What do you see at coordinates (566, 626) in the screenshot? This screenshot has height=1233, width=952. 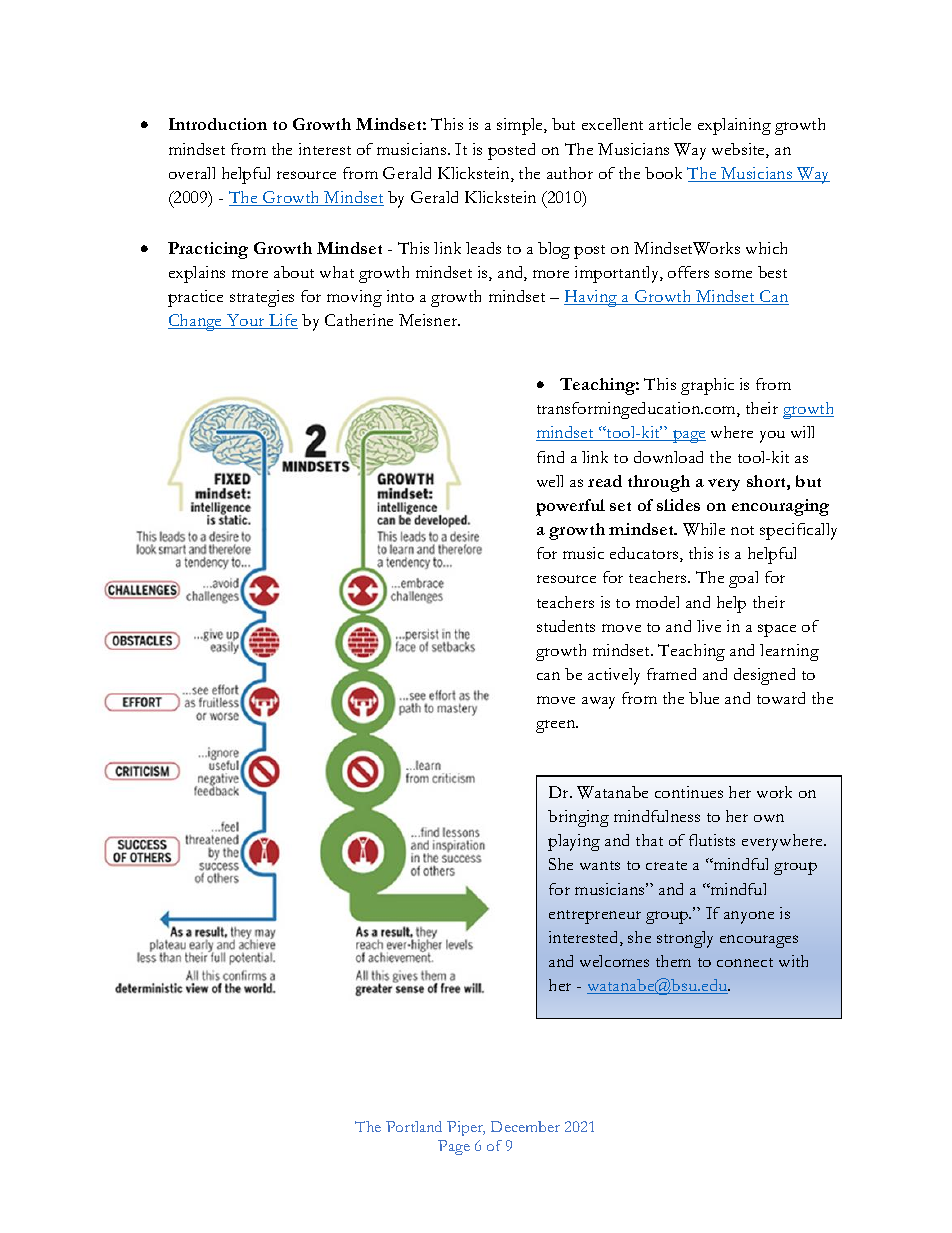 I see `students` at bounding box center [566, 626].
